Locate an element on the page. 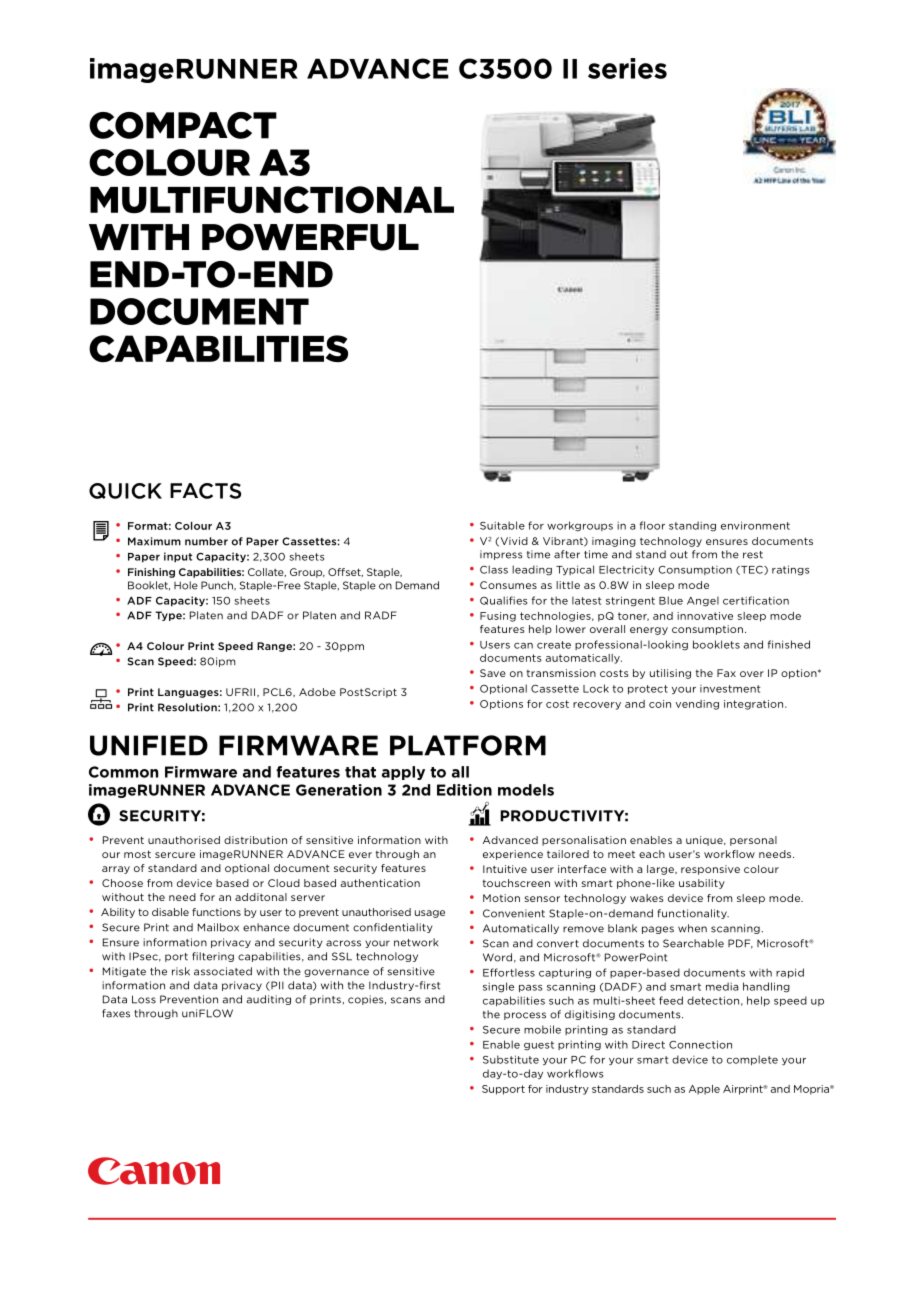 This document has height=1308, width=924. Angel is located at coordinates (703, 601).
